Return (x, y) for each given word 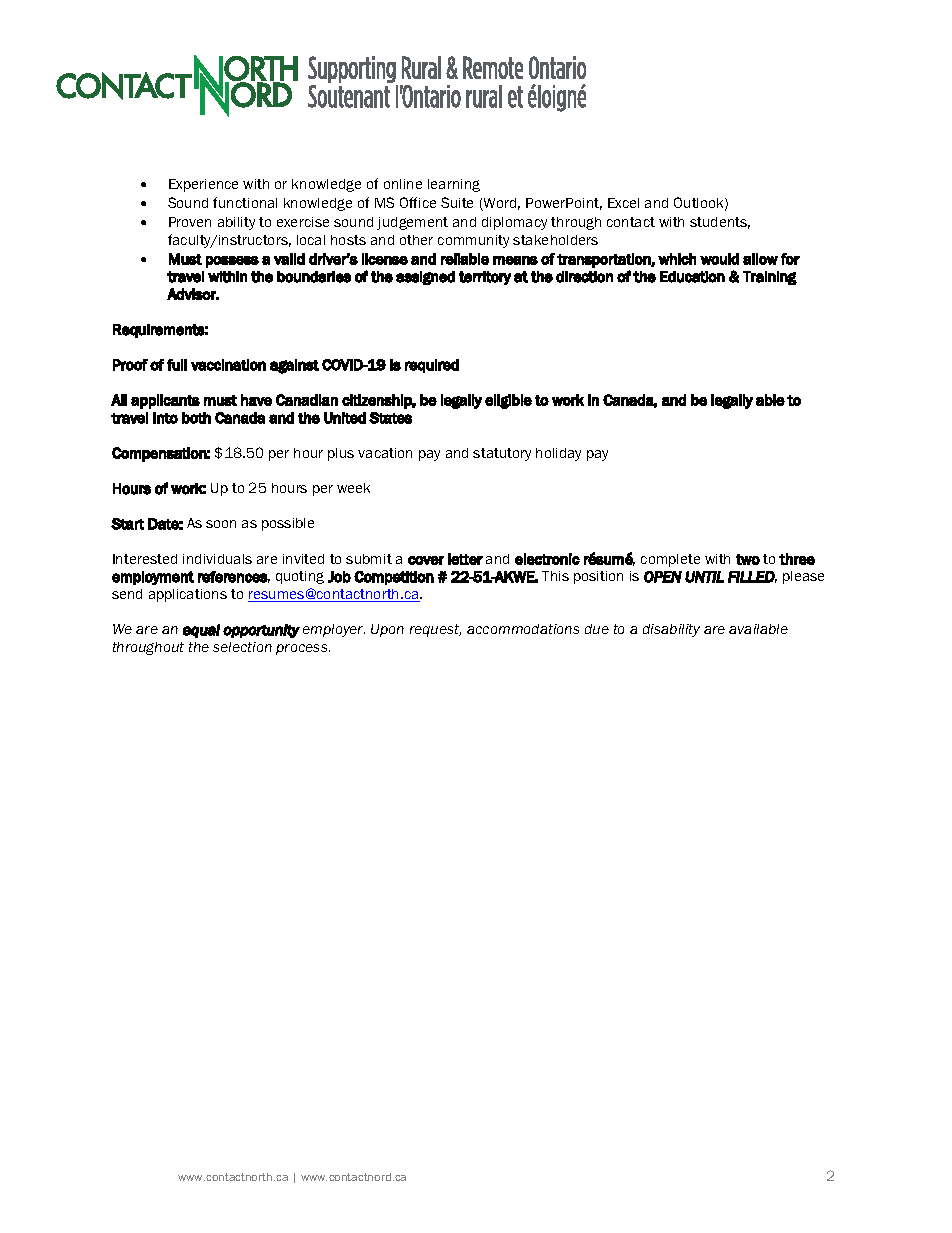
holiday (558, 454)
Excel (623, 203)
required (432, 366)
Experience (203, 185)
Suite (457, 202)
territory (485, 278)
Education (692, 277)
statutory (502, 454)
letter (465, 559)
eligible (508, 401)
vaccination (228, 365)
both (196, 418)
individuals (217, 559)
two (748, 559)
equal (201, 631)
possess (232, 262)
